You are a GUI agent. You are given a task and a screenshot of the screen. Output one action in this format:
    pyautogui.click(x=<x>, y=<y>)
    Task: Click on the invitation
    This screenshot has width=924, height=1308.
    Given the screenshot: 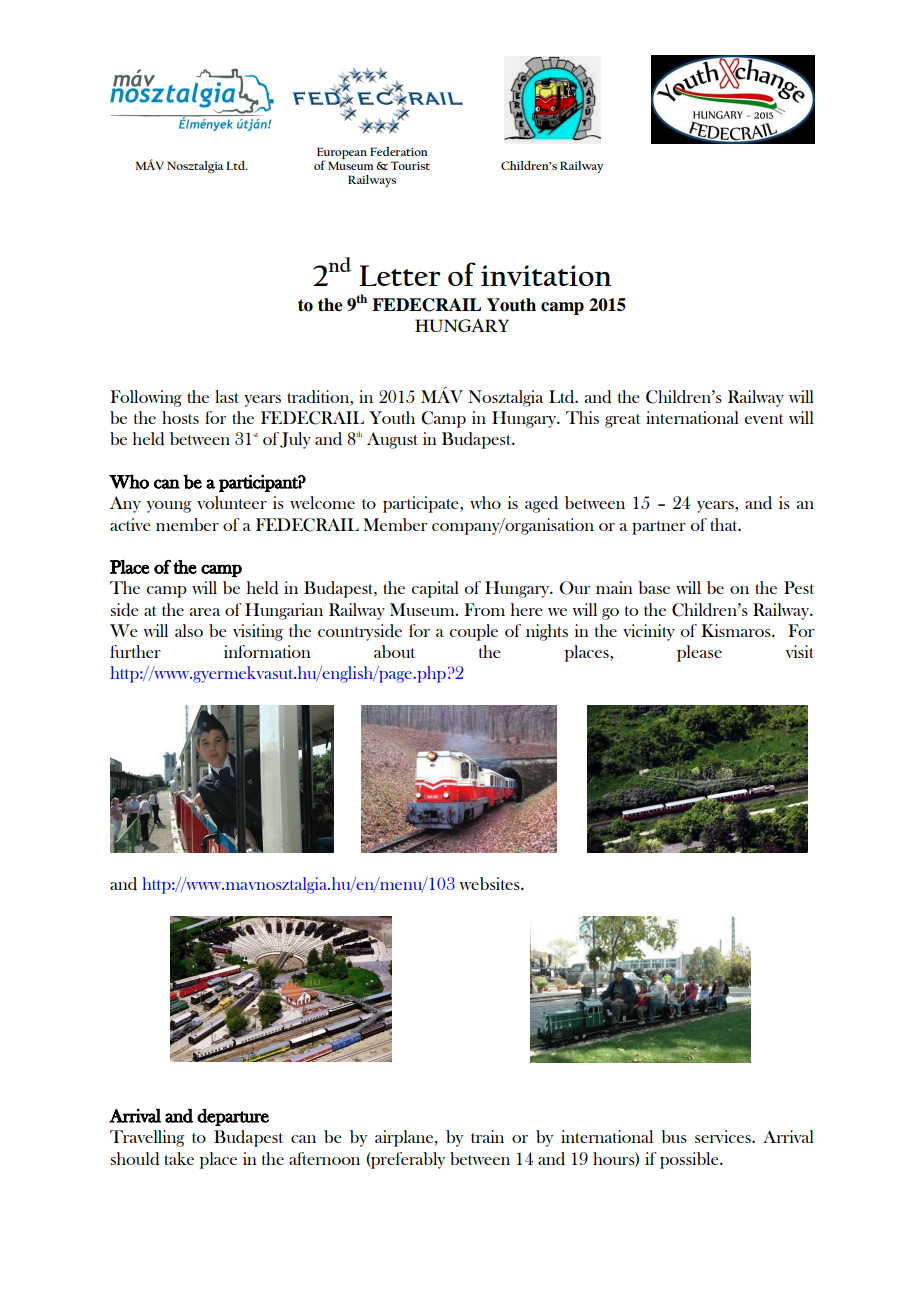 What is the action you would take?
    pyautogui.click(x=546, y=275)
